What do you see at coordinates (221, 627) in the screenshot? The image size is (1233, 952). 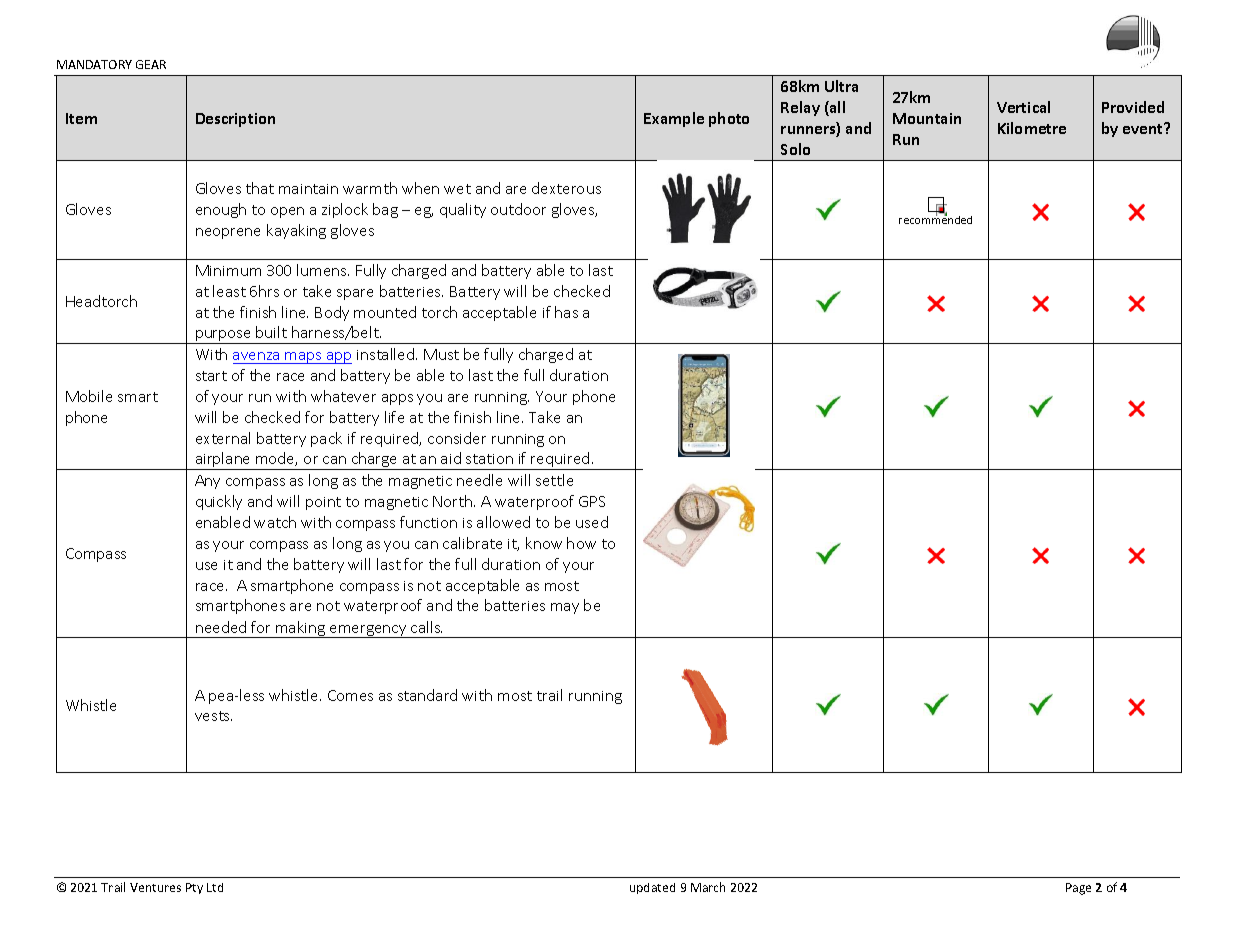 I see `needed` at bounding box center [221, 627].
